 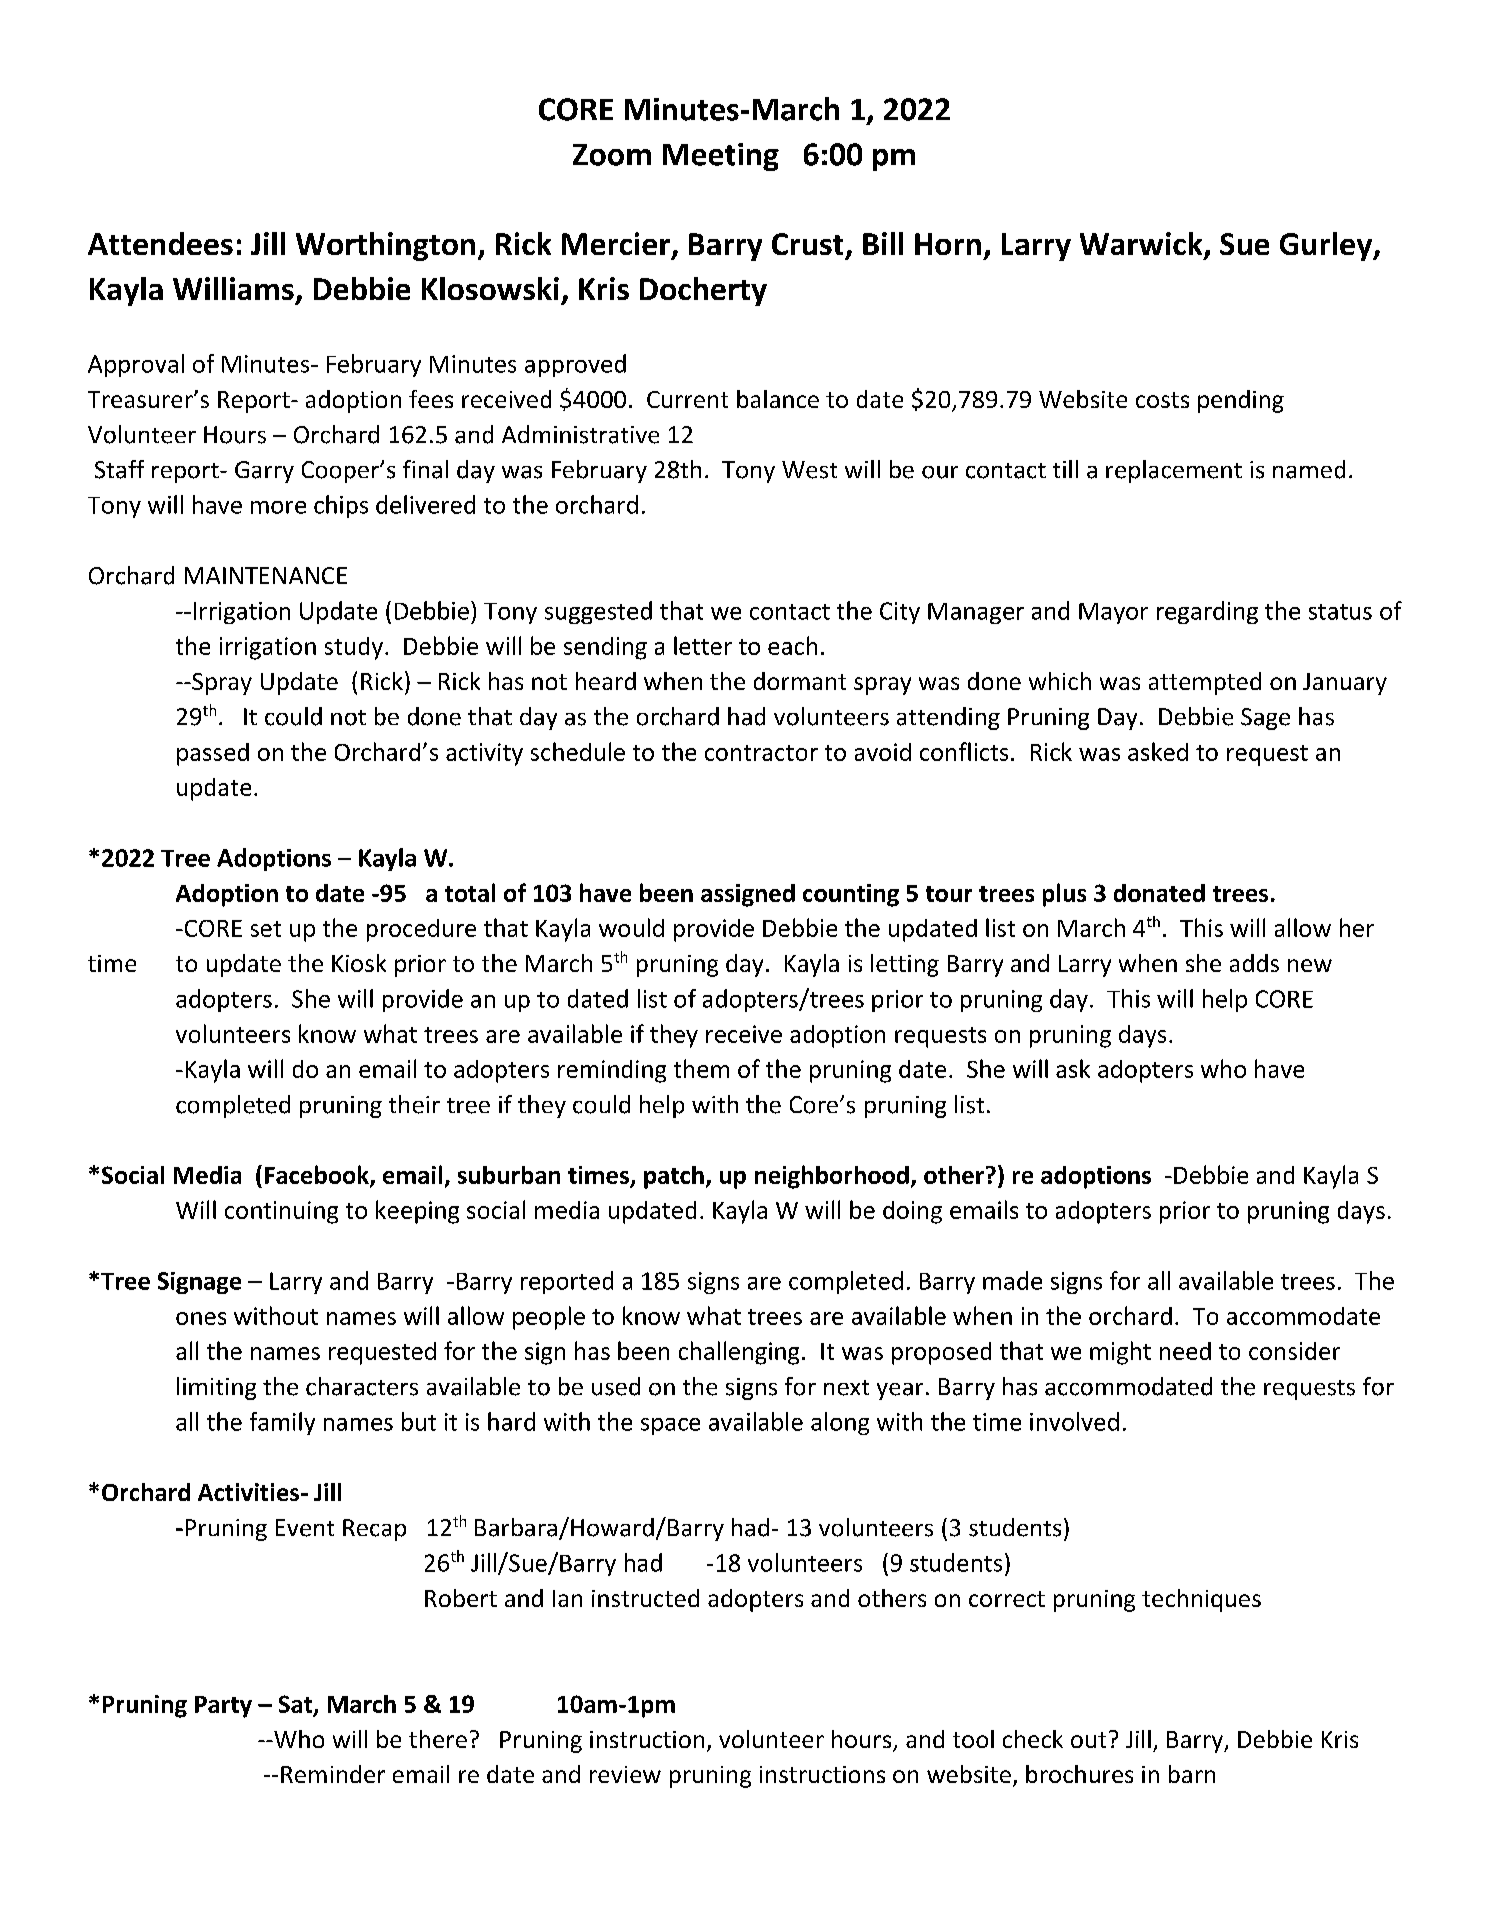 What do you see at coordinates (1205, 683) in the document?
I see `attempted` at bounding box center [1205, 683].
